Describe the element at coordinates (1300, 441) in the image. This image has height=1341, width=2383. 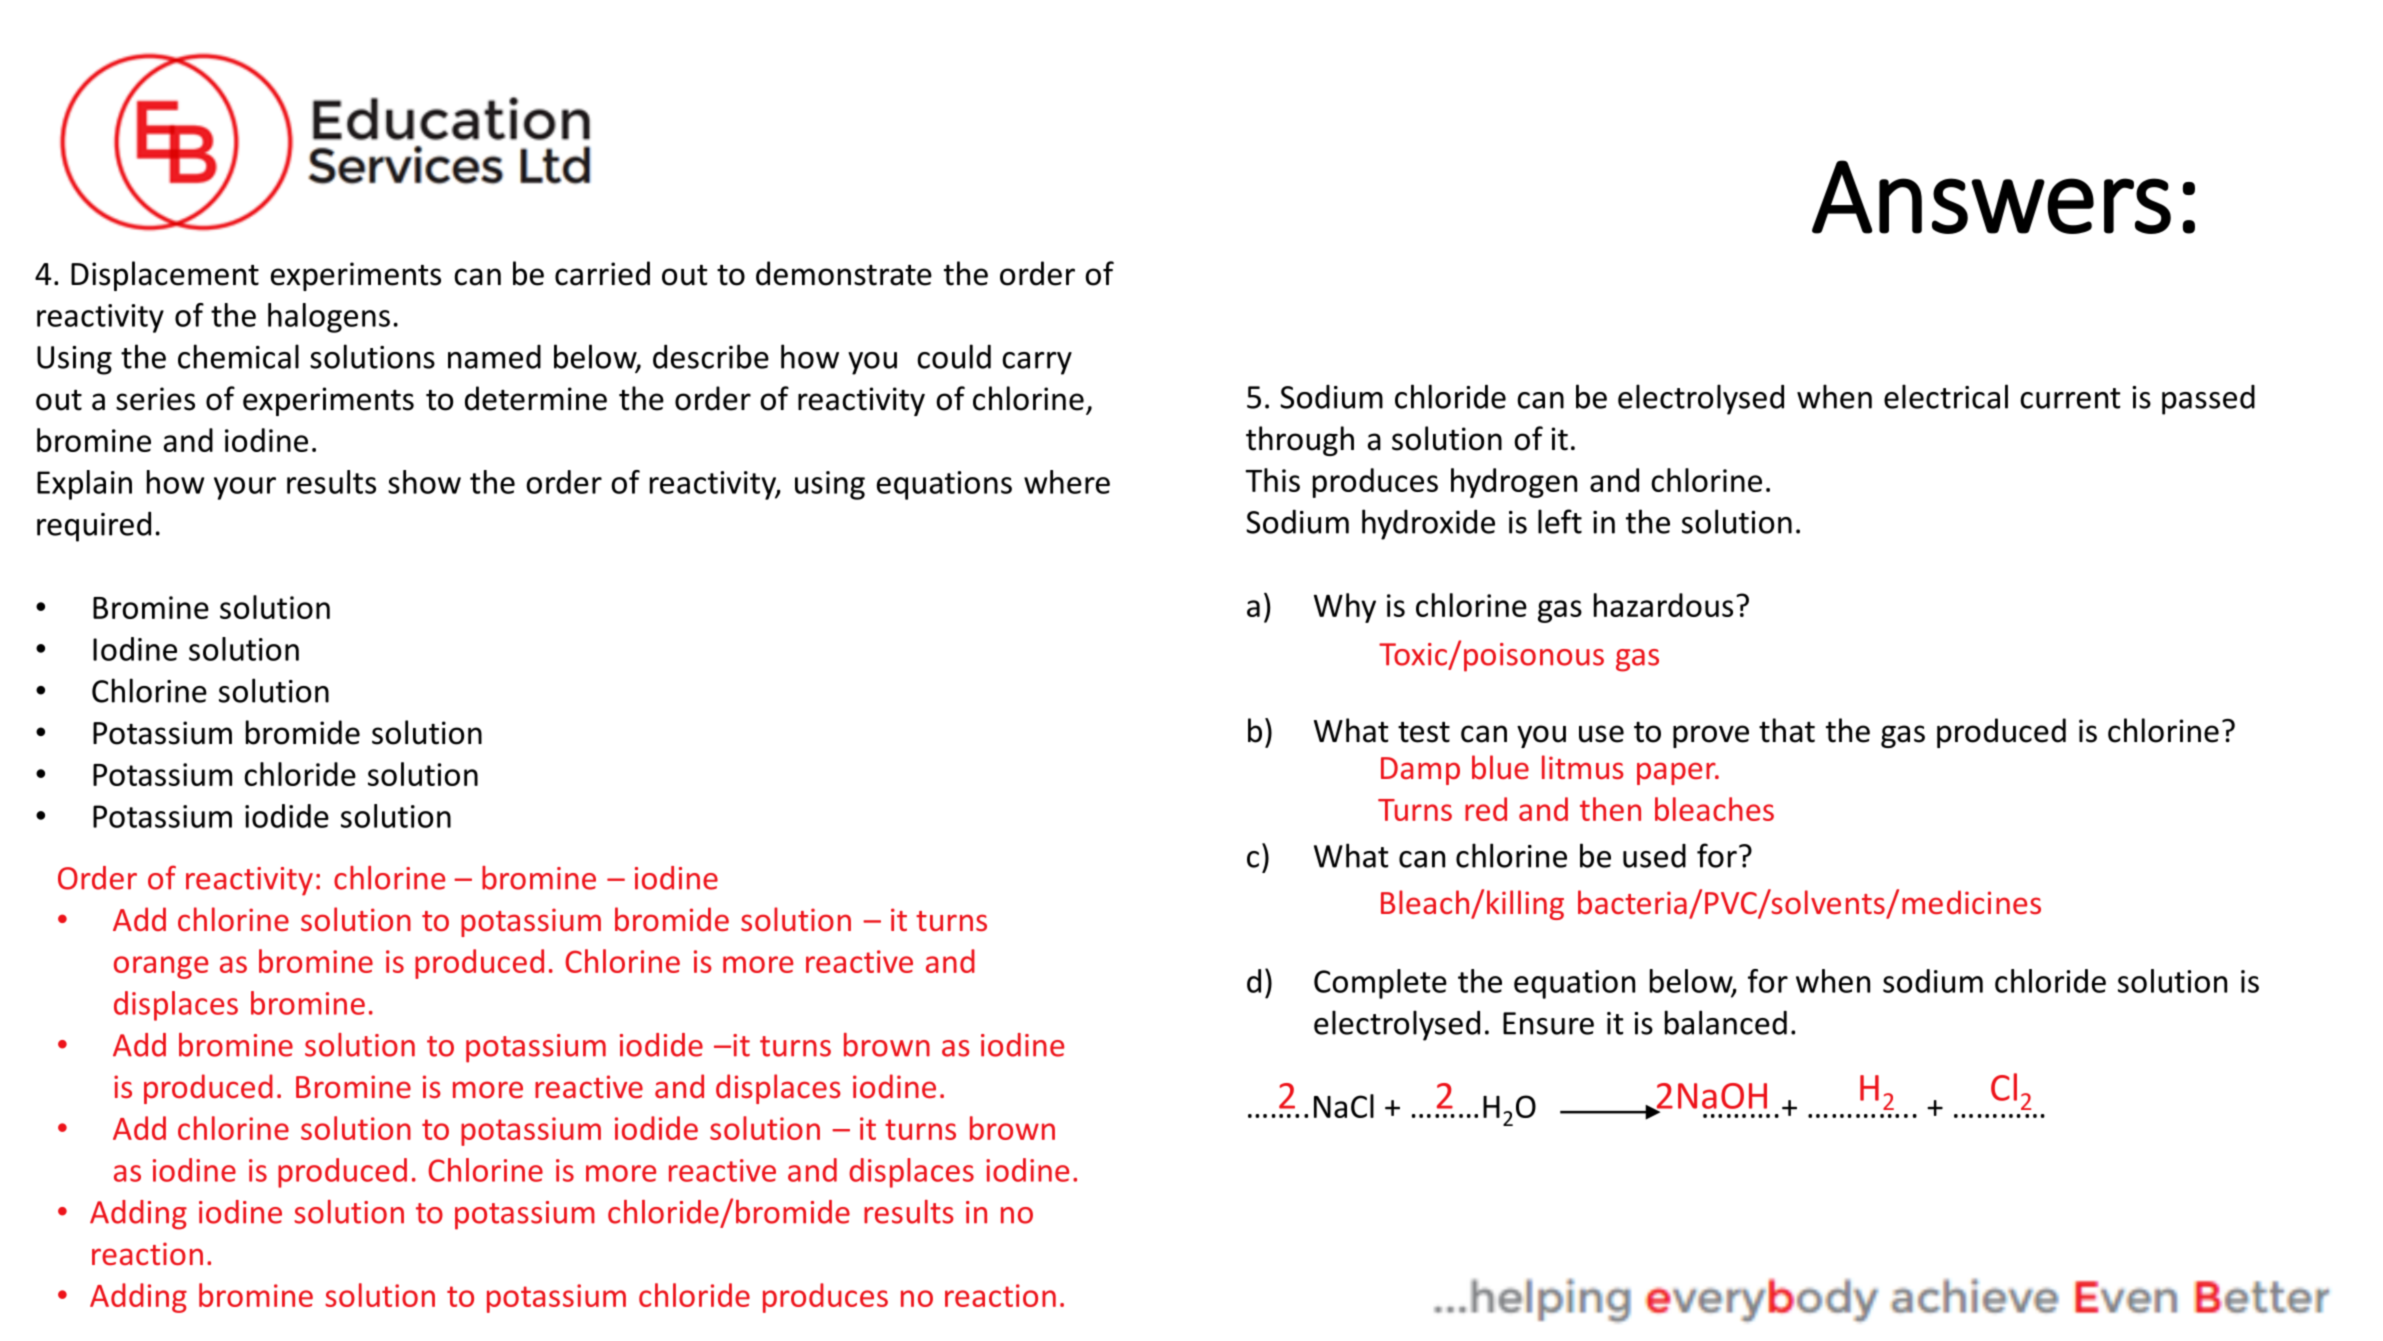
I see `through` at that location.
